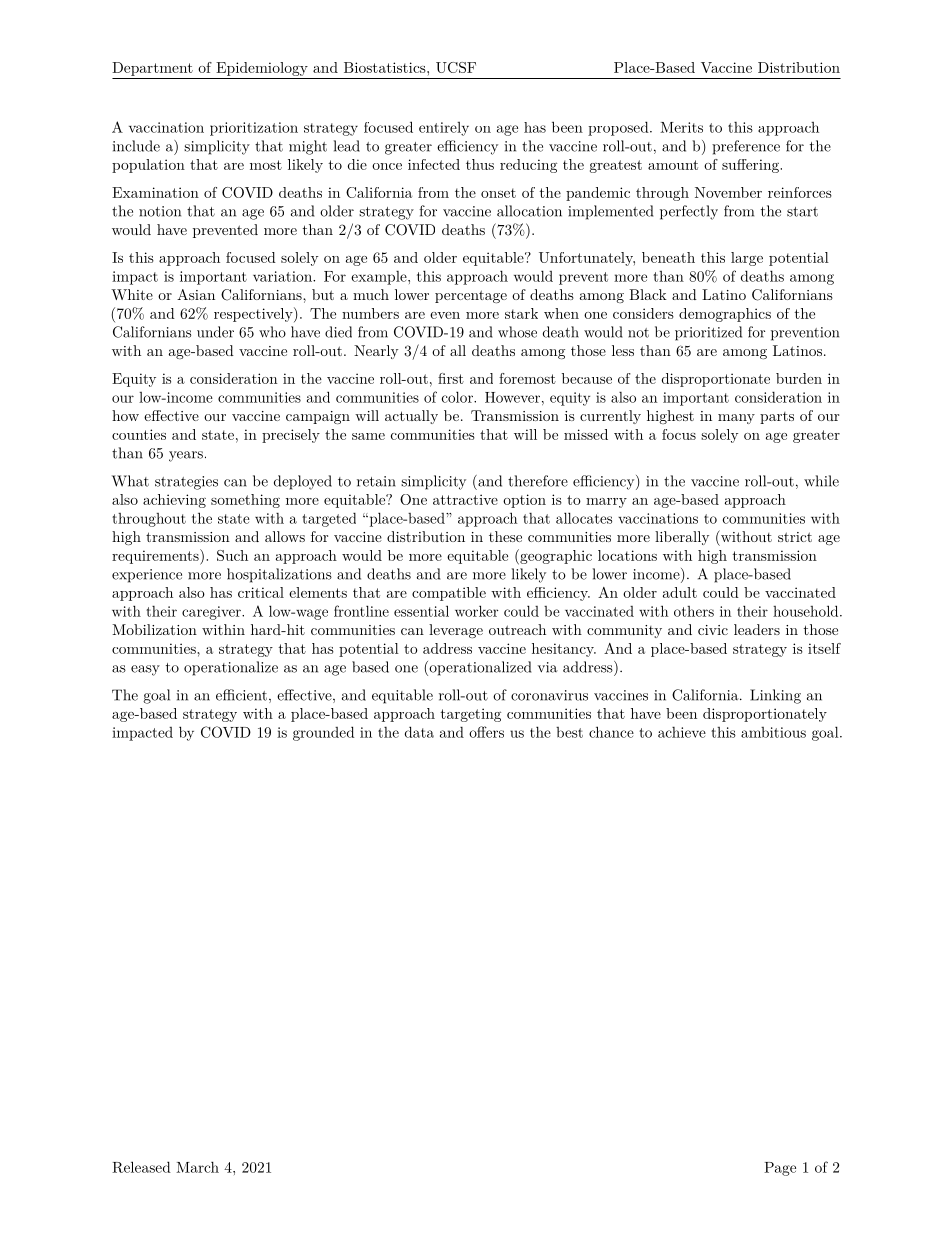  Describe the element at coordinates (486, 732) in the screenshot. I see `offers` at that location.
